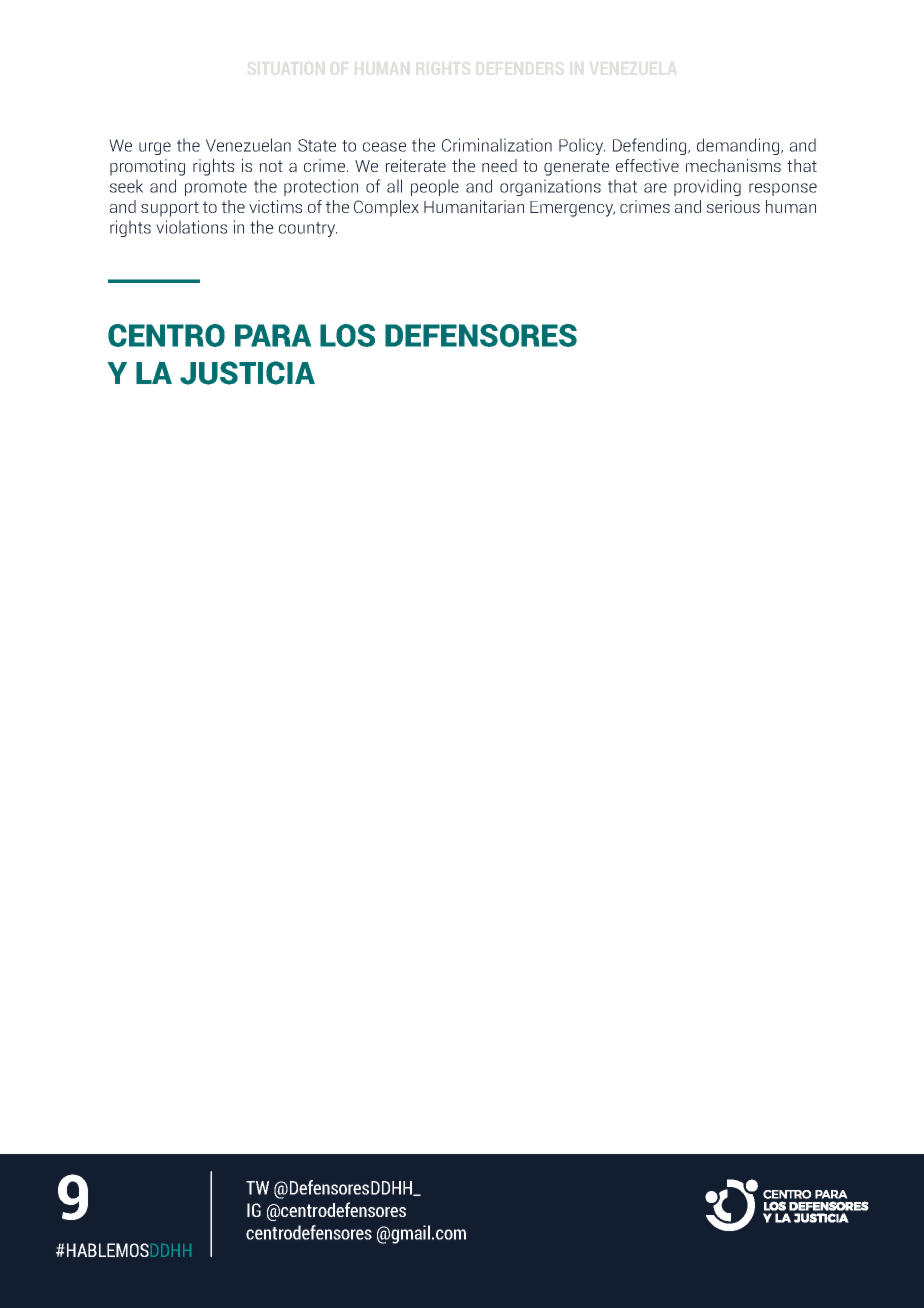 The image size is (924, 1308). Describe the element at coordinates (273, 335) in the image. I see `PARA` at that location.
